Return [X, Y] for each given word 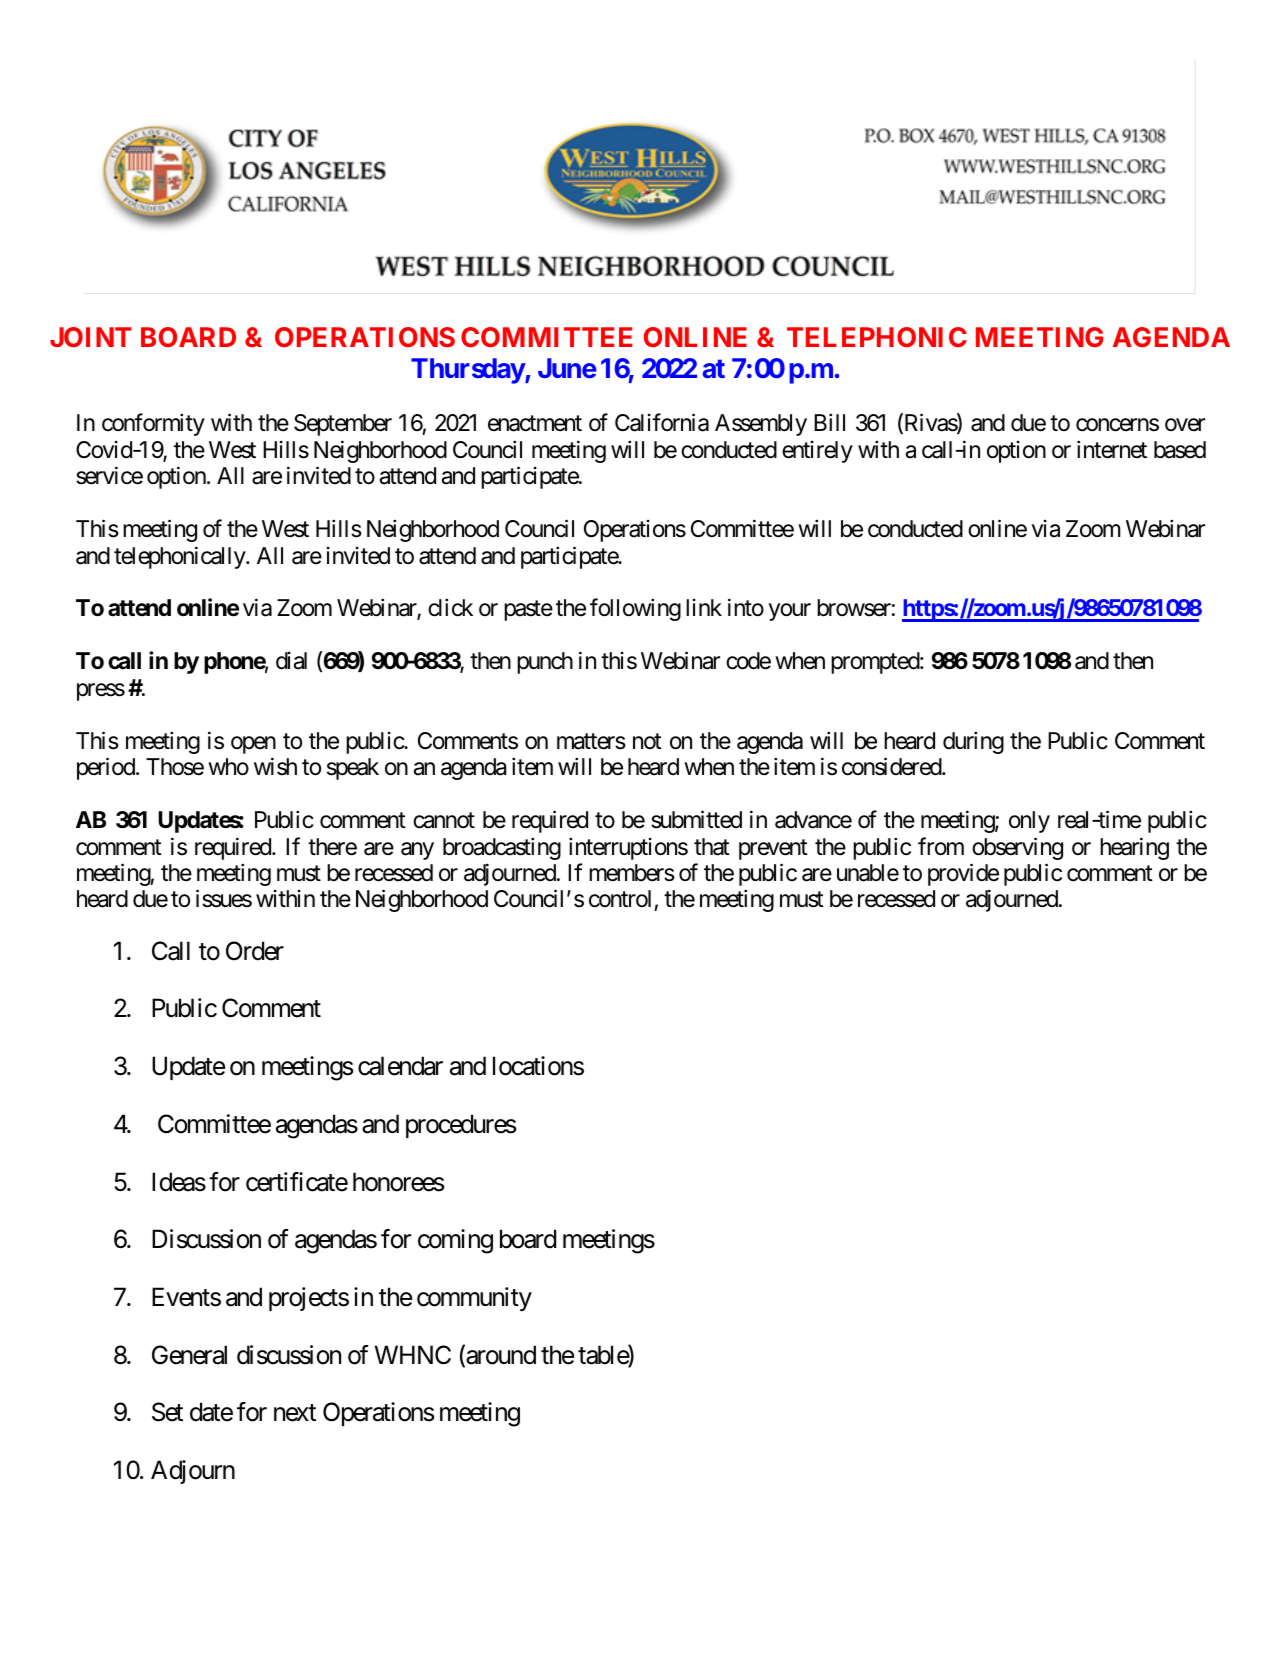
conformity [153, 425]
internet [1112, 449]
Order [255, 951]
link [704, 607]
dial [291, 661]
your [790, 612]
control [622, 900]
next [295, 1413]
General [189, 1355]
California [662, 423]
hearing [1134, 848]
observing [1017, 848]
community [474, 1299]
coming [455, 1241]
